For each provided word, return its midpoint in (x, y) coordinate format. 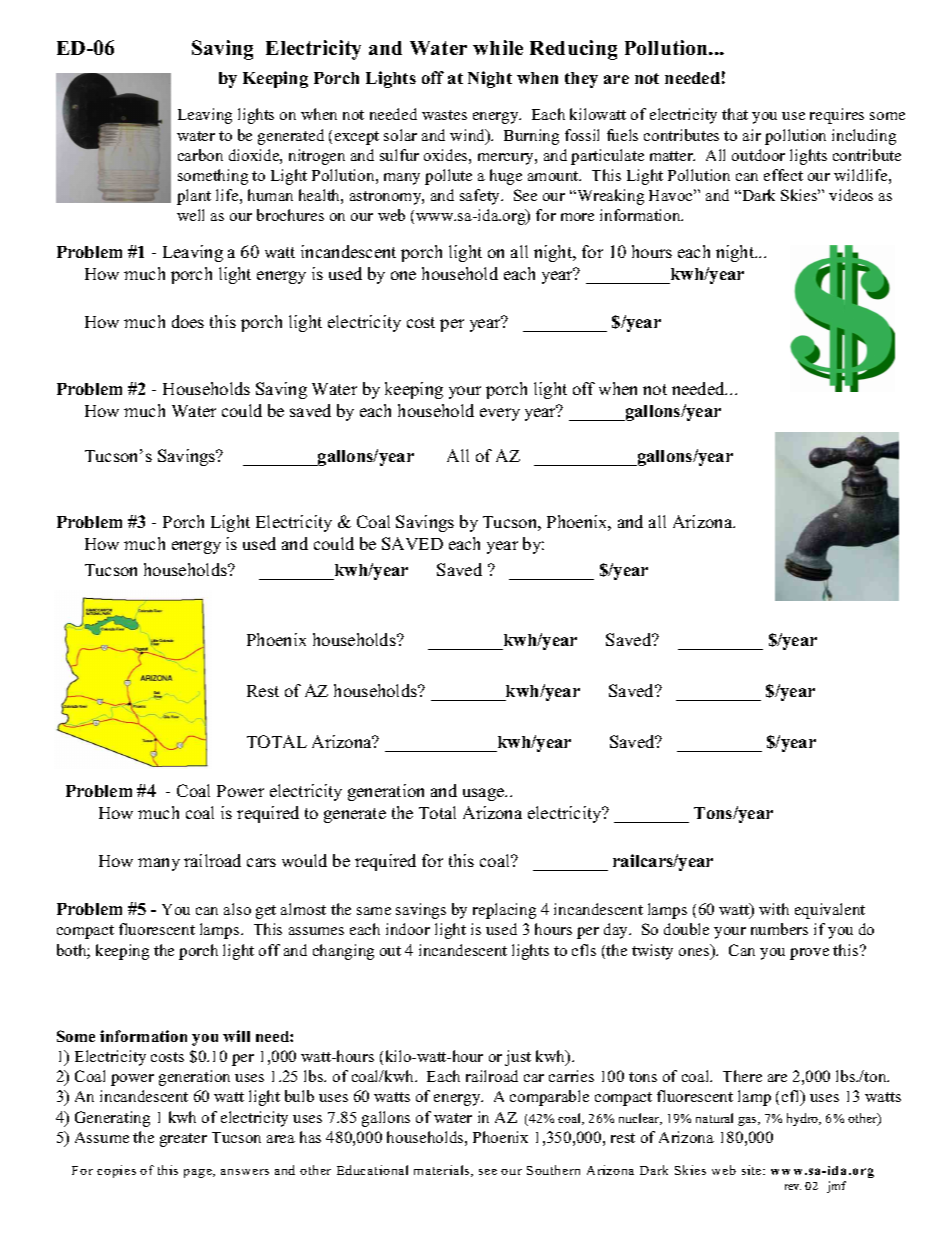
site (753, 1170)
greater (183, 1140)
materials (443, 1171)
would (304, 860)
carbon (200, 155)
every (500, 414)
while (498, 47)
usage (484, 794)
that (735, 114)
